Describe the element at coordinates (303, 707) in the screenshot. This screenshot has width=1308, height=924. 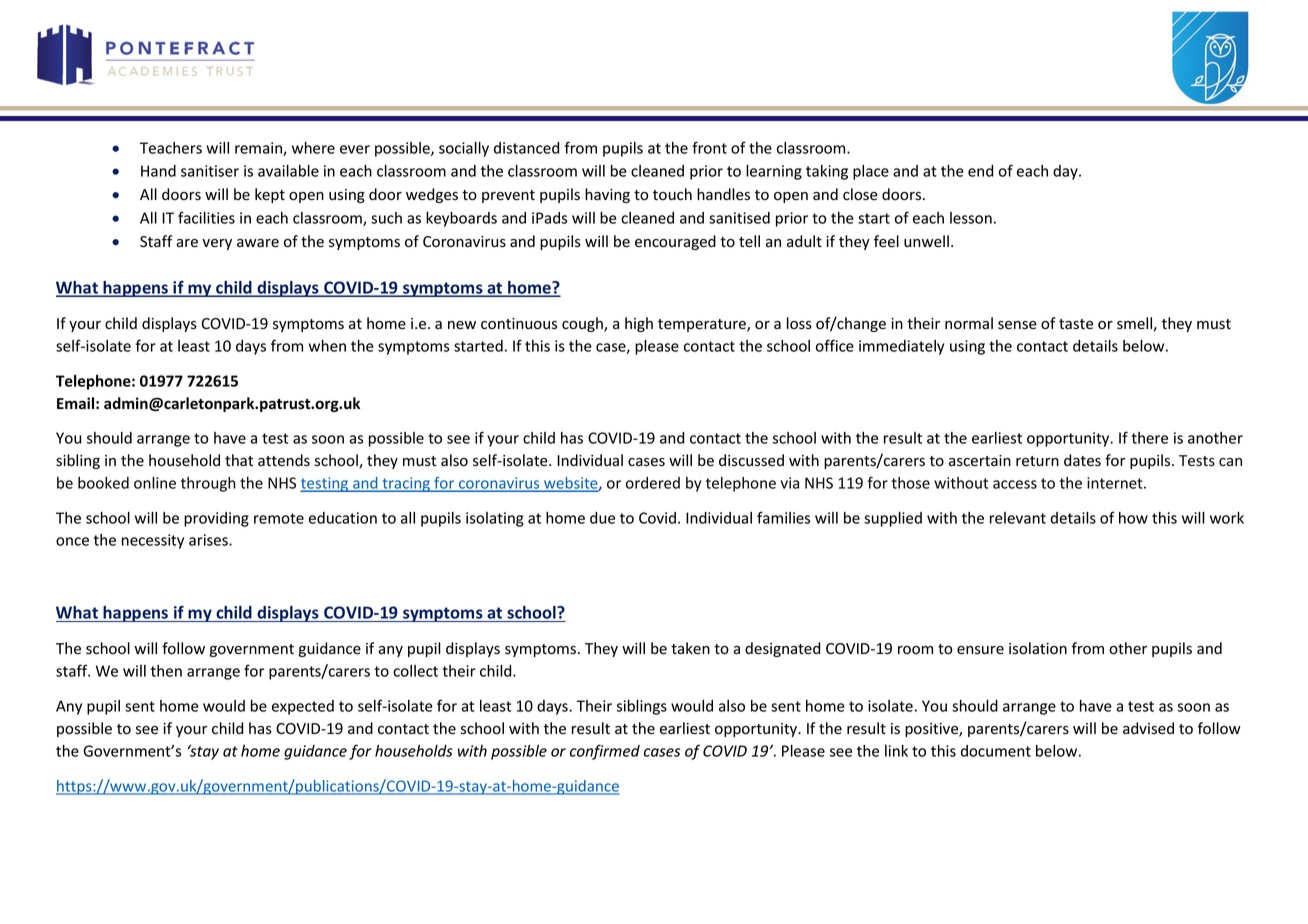
I see `expected` at that location.
